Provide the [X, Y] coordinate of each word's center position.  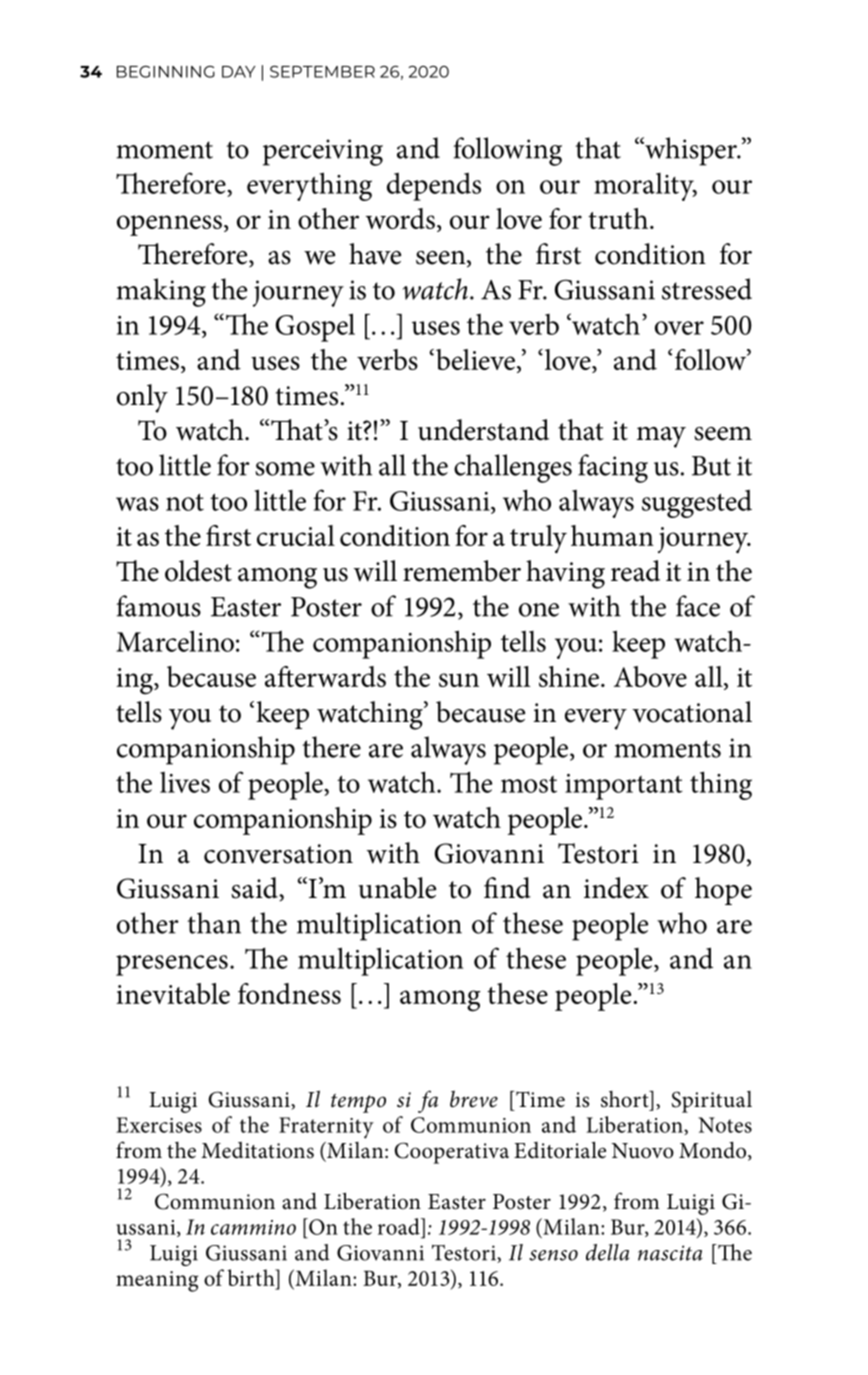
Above [650, 676]
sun [459, 680]
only [142, 398]
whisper [691, 151]
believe [475, 359]
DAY [238, 72]
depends [434, 186]
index [616, 888]
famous [158, 606]
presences [172, 965]
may [661, 437]
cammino [253, 1227]
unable [397, 888]
